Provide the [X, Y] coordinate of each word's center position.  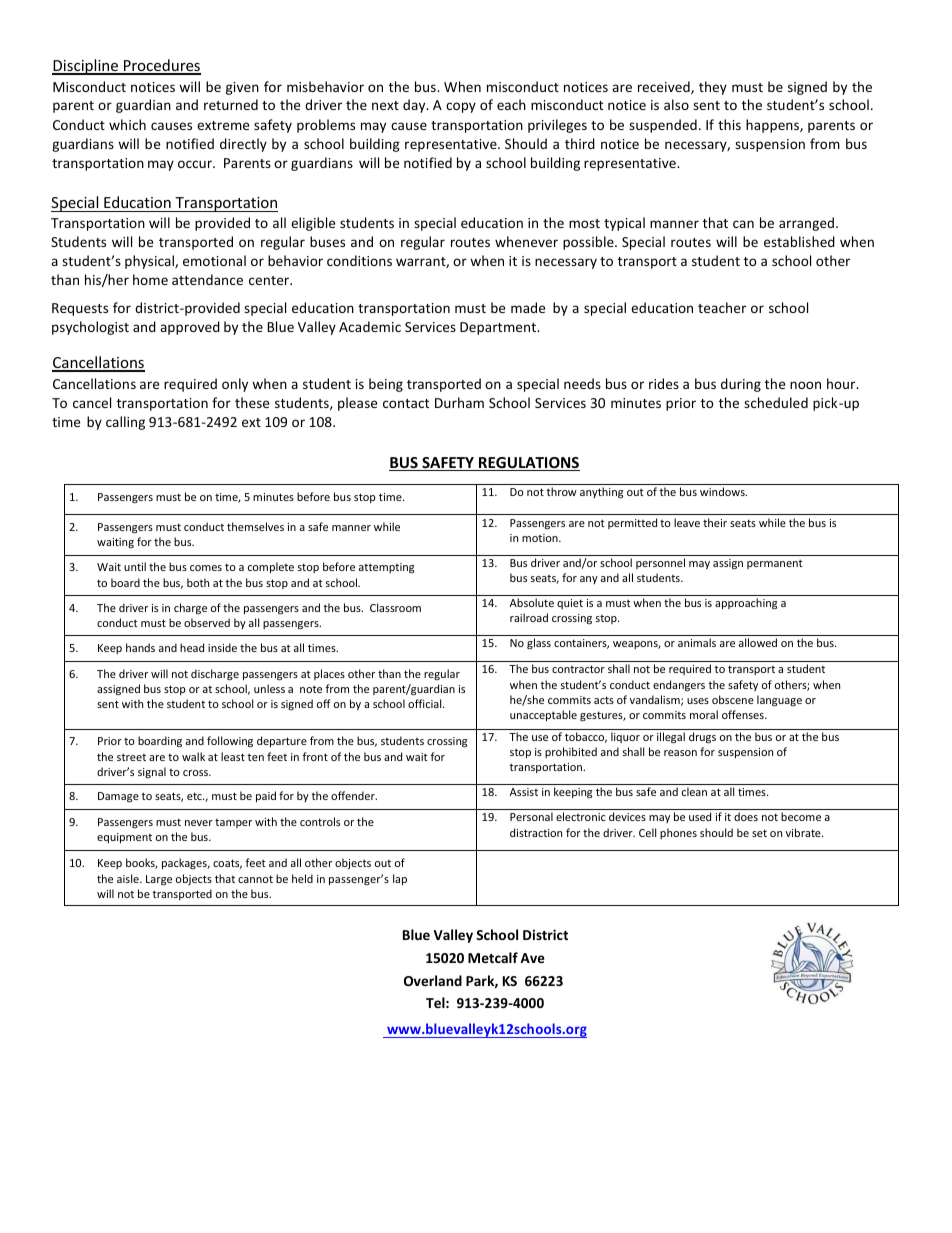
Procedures [161, 66]
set [759, 833]
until [135, 566]
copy [461, 107]
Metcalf [493, 957]
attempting [386, 568]
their [715, 522]
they [713, 88]
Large [159, 880]
